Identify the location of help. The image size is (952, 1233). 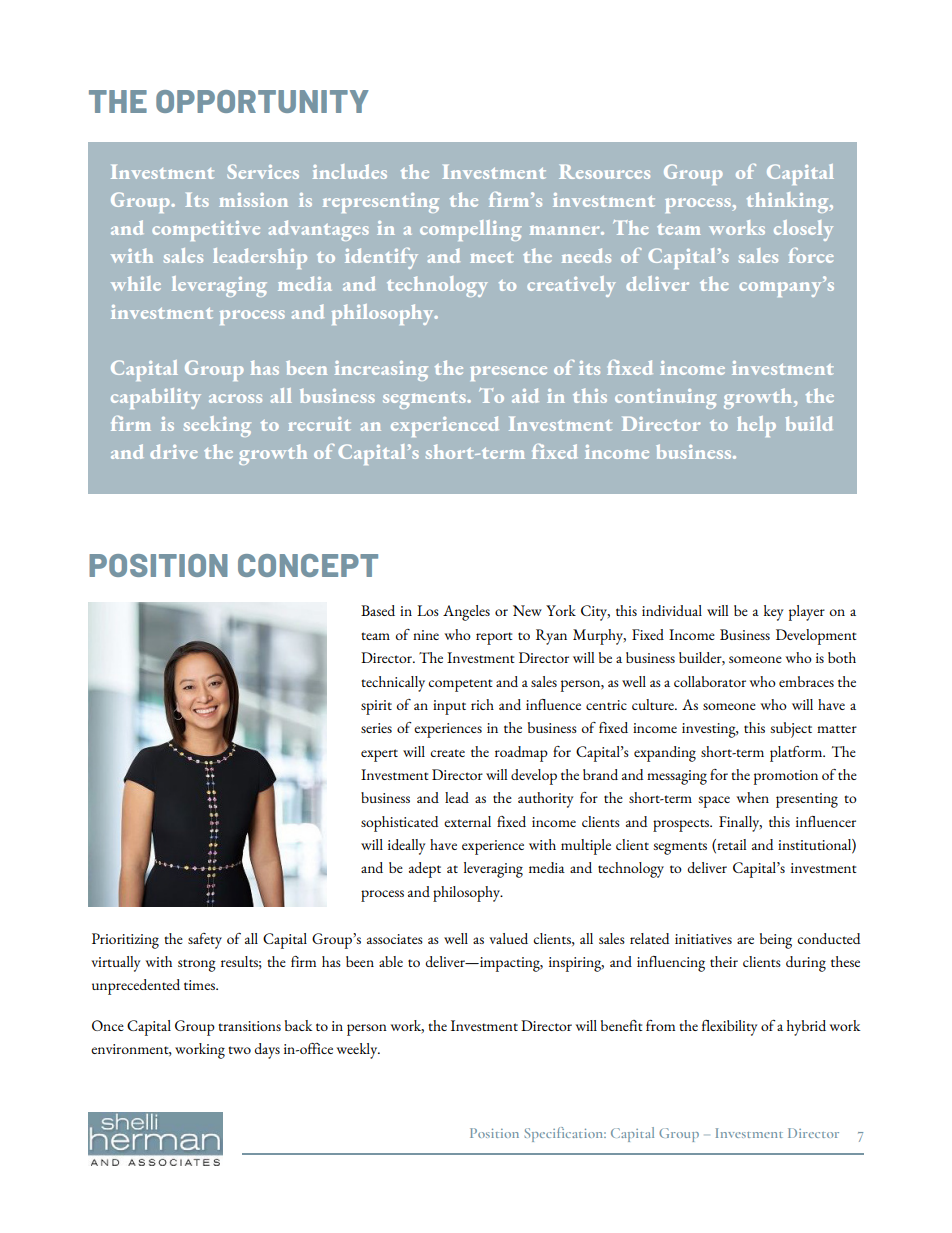
(756, 426).
